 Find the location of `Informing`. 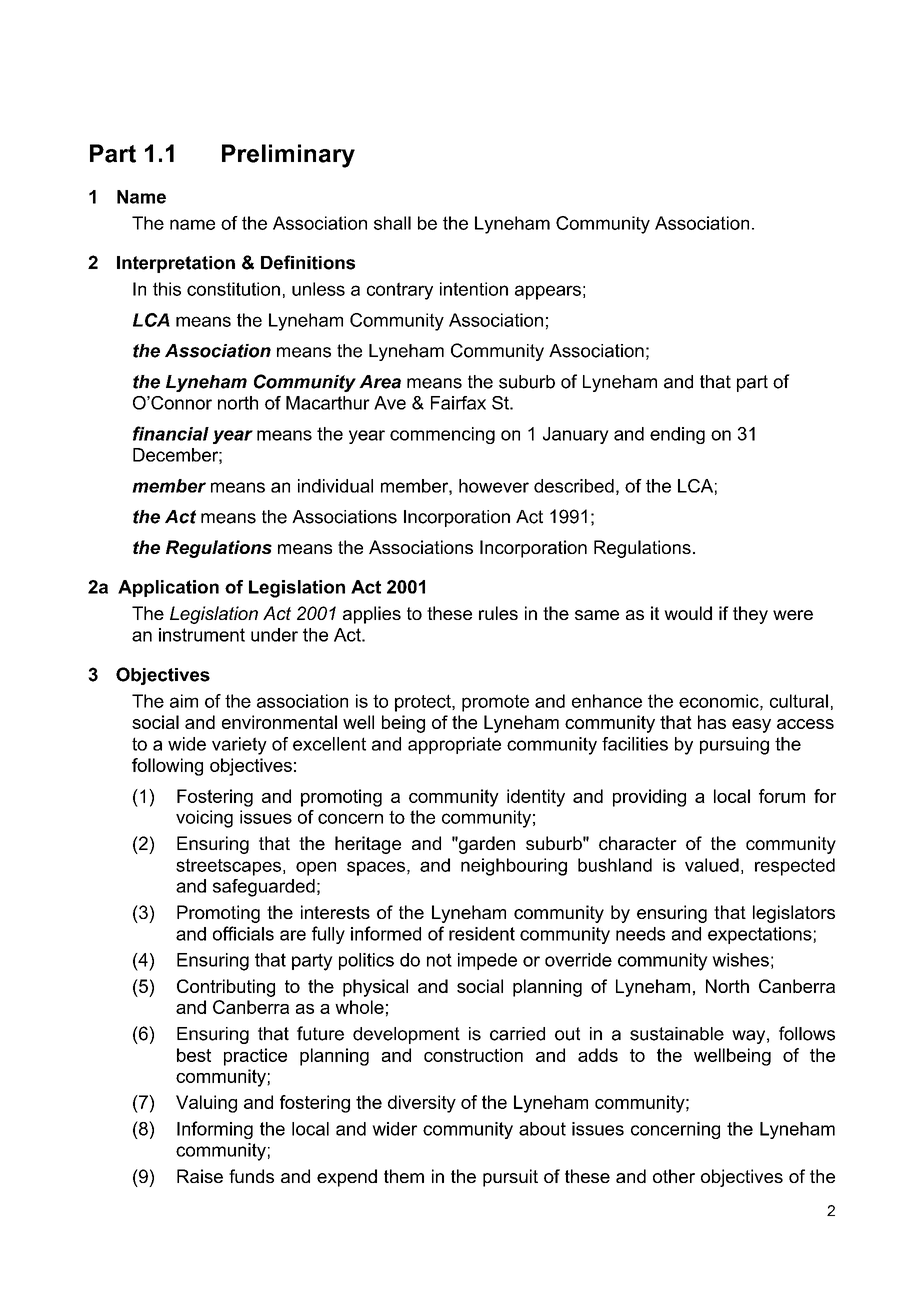

Informing is located at coordinates (215, 1130).
